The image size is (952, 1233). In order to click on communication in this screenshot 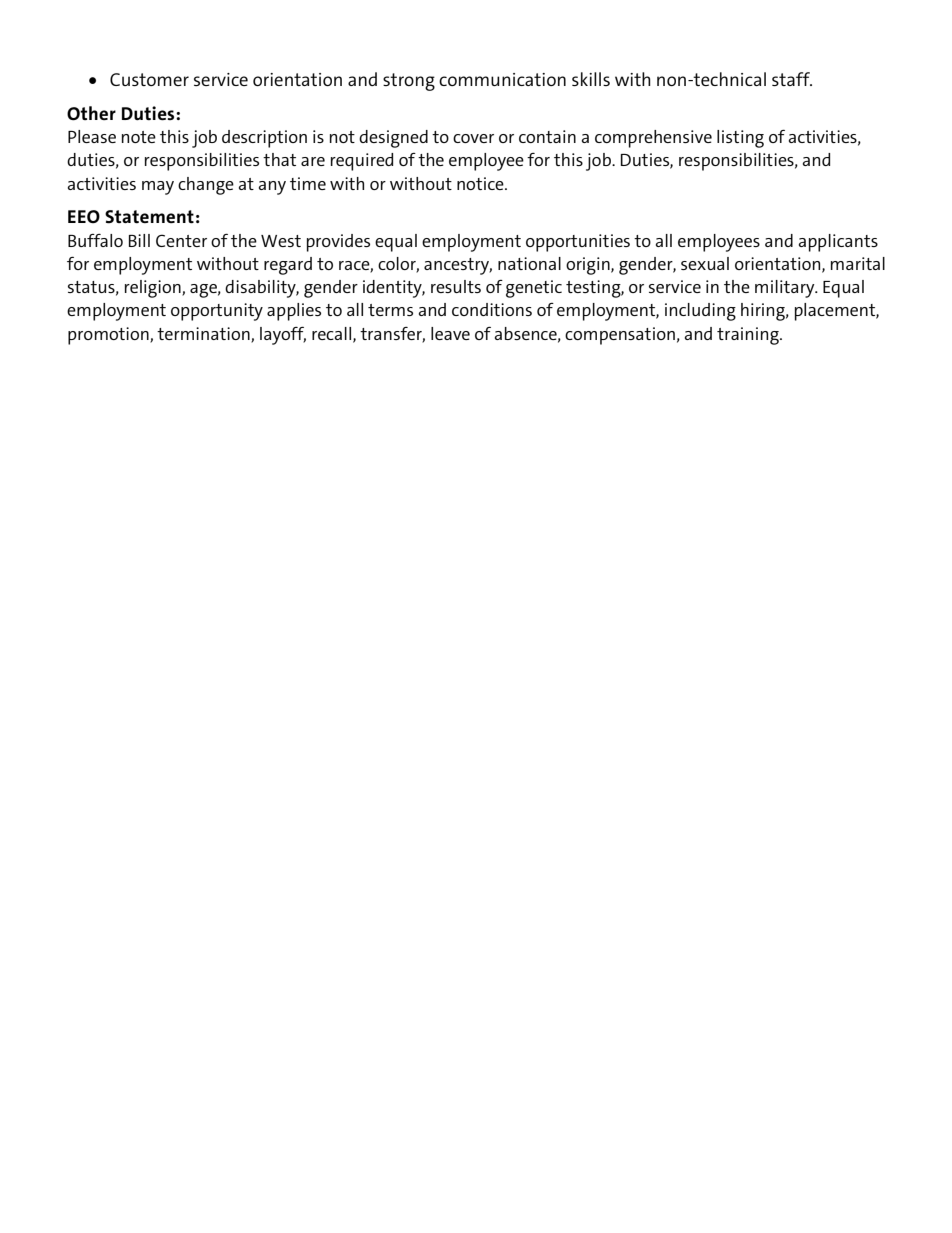, I will do `click(502, 79)`.
